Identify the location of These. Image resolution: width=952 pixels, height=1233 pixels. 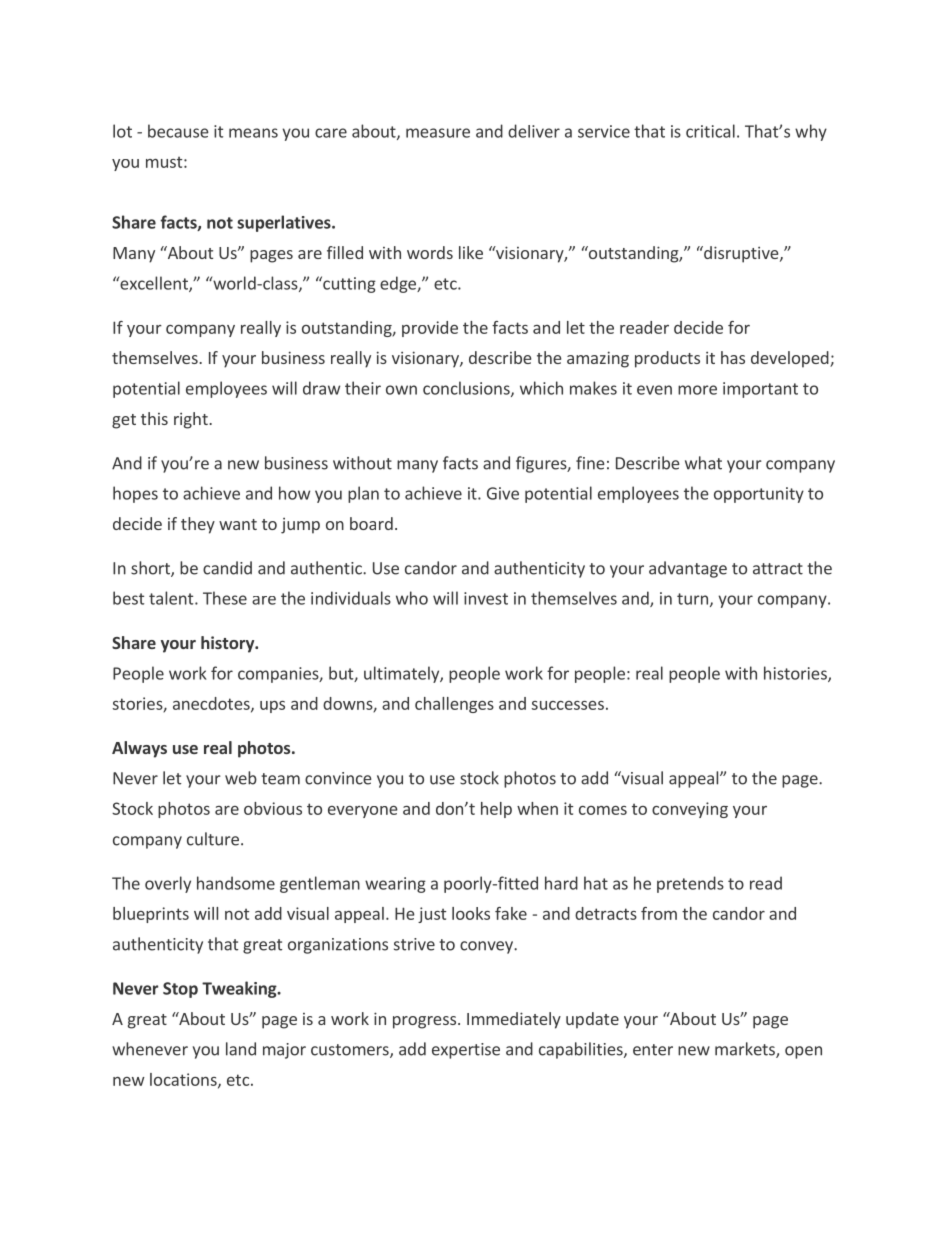
(225, 598).
